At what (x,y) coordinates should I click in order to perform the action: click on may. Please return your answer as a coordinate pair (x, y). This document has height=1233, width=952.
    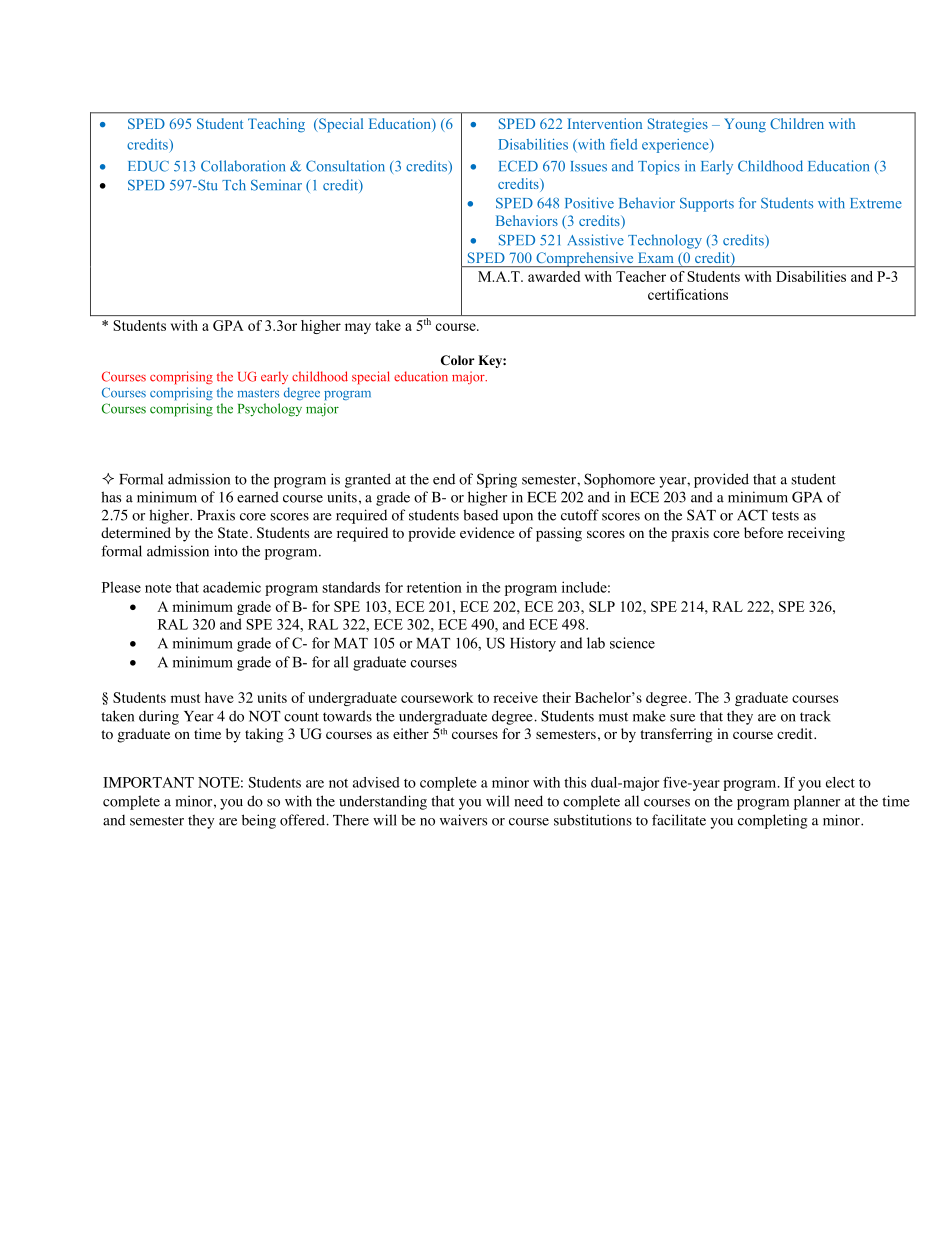
    Looking at the image, I should click on (358, 328).
